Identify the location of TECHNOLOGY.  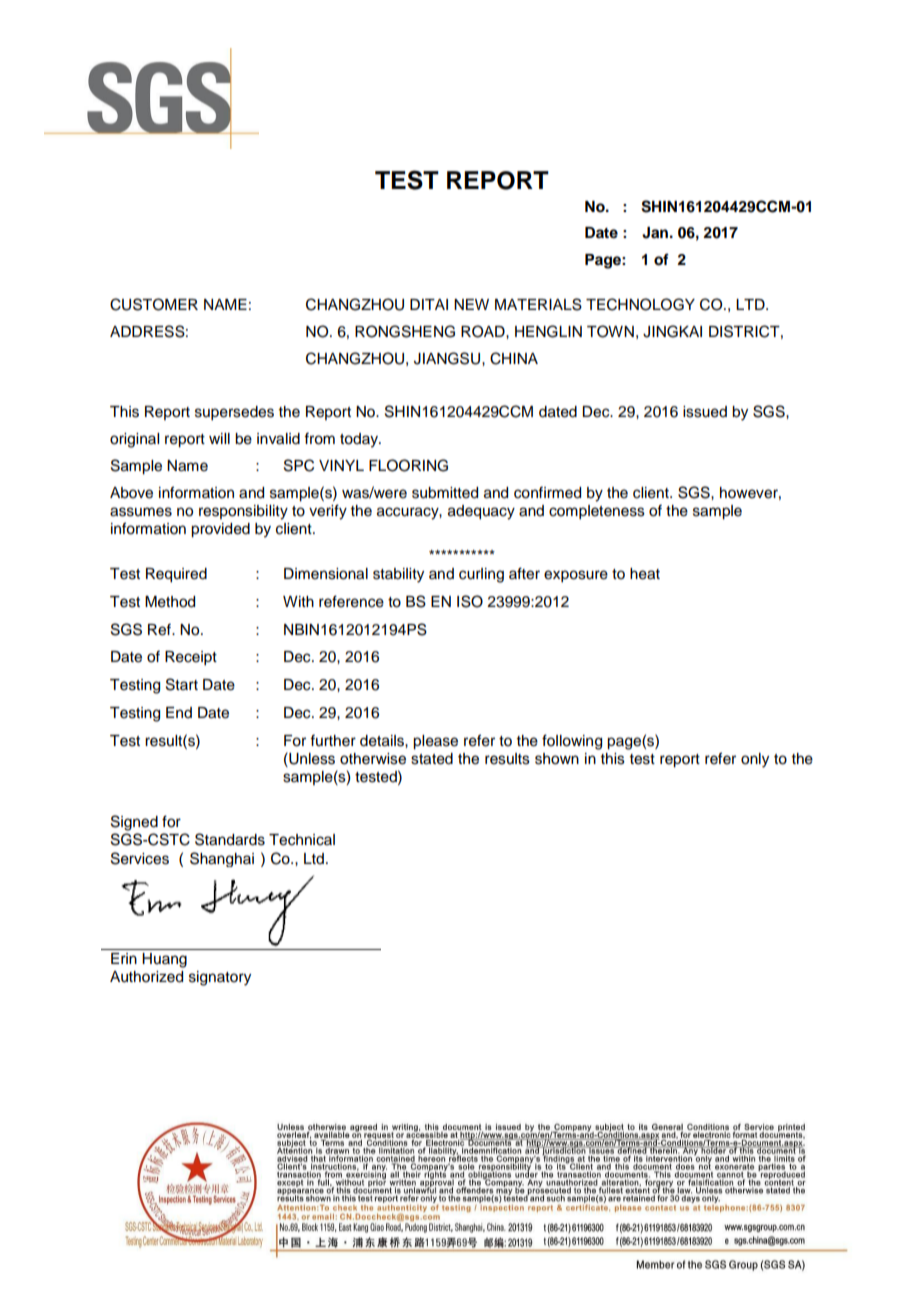
(640, 304).
